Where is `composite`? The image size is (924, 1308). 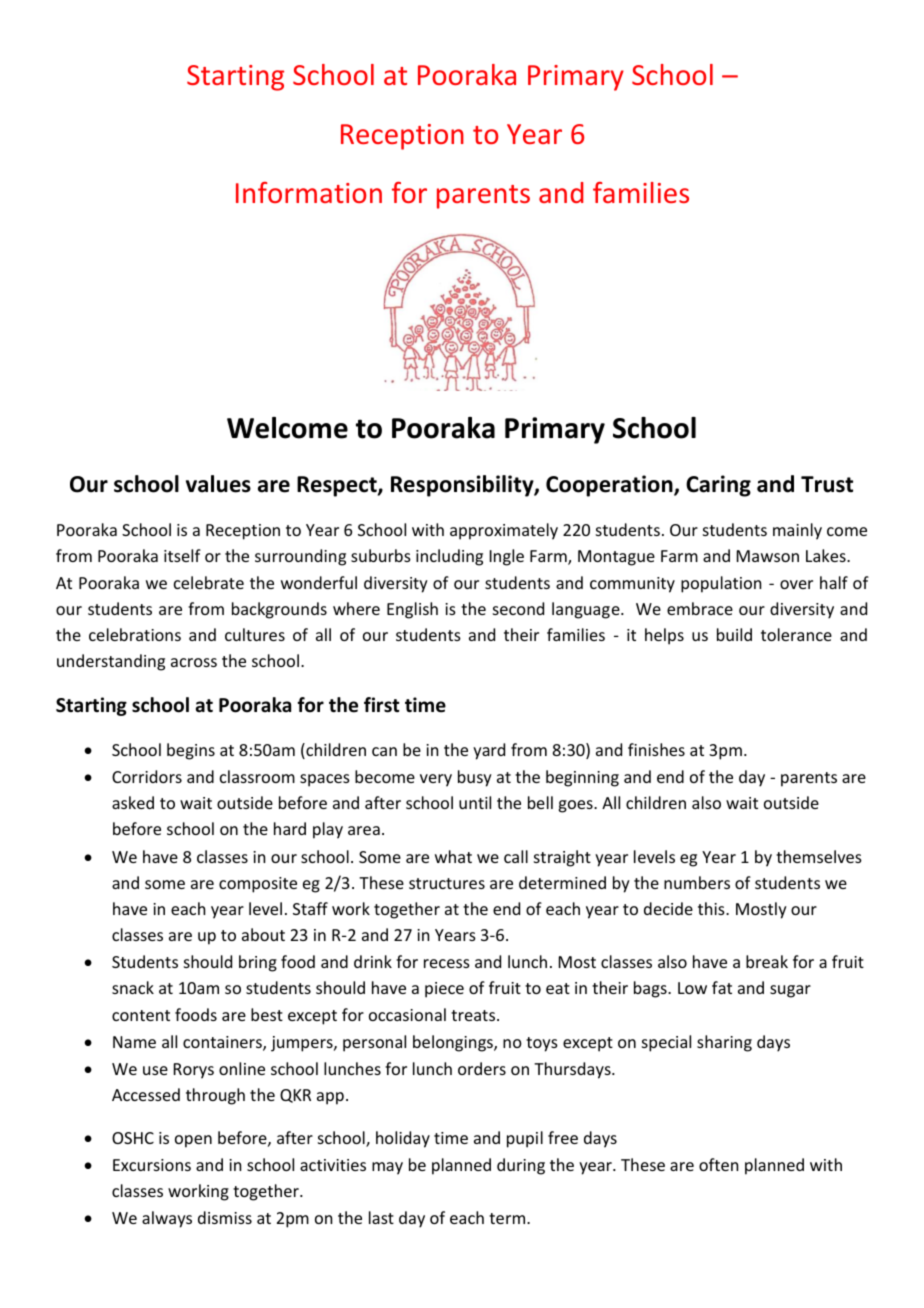 composite is located at coordinates (258, 885).
